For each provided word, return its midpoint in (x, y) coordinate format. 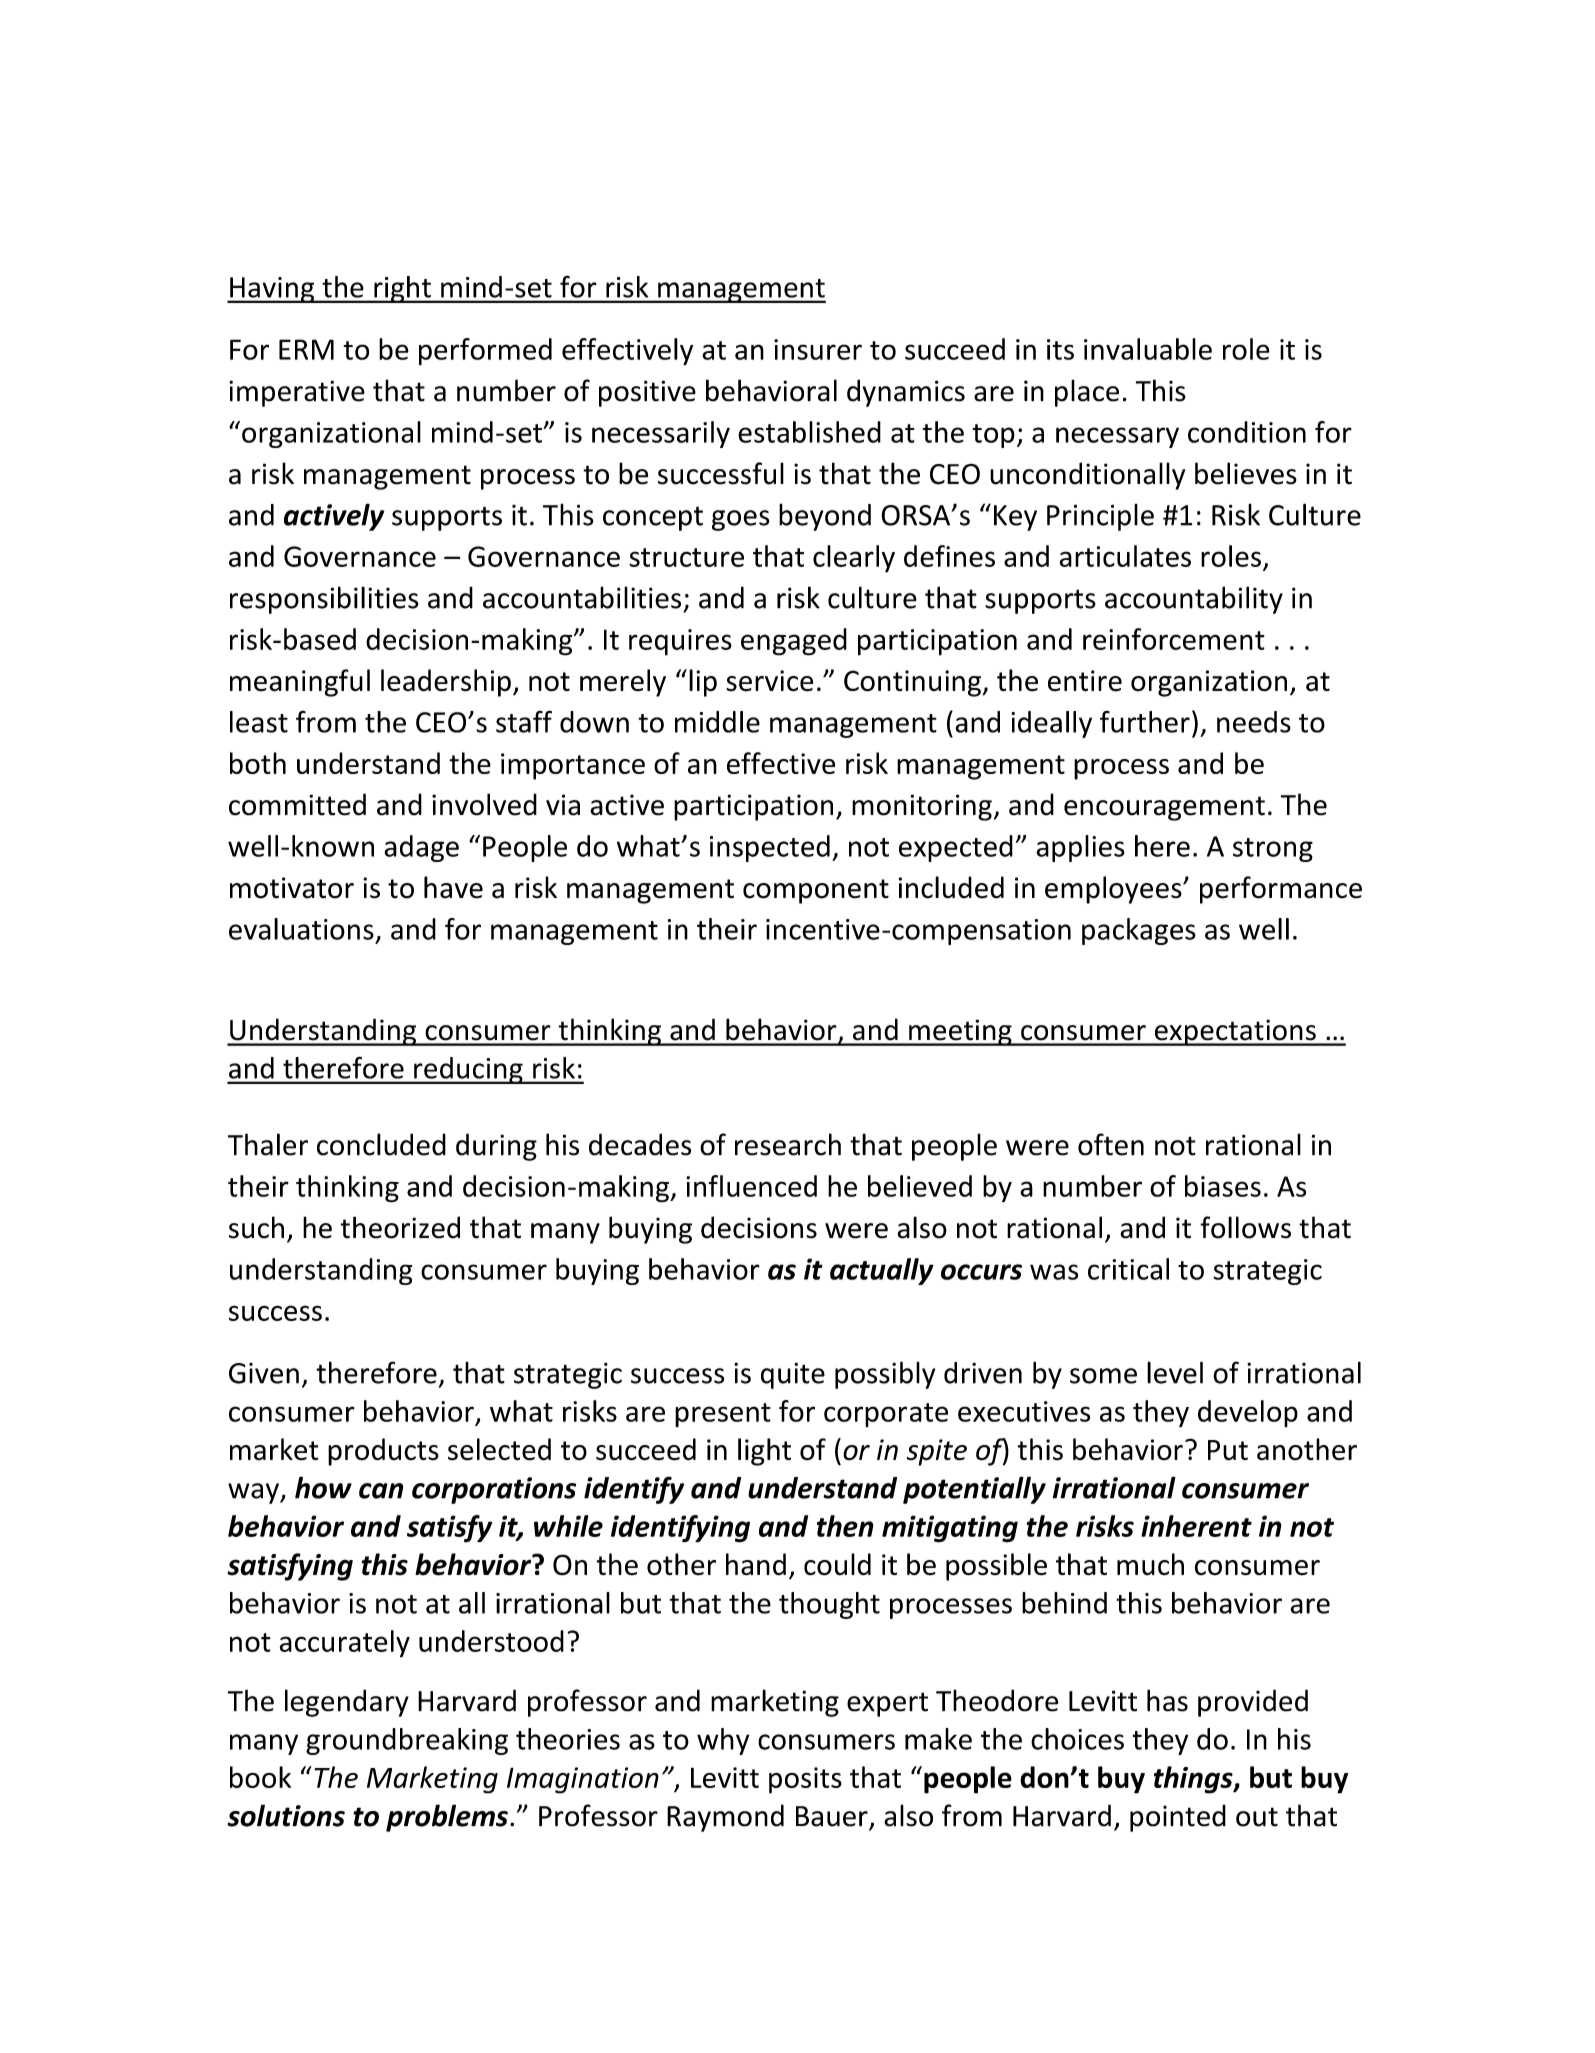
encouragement (1164, 808)
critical (1128, 1269)
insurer (818, 349)
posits (805, 1780)
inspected (770, 848)
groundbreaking (407, 1741)
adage (421, 848)
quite (793, 1375)
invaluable (1148, 349)
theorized (400, 1227)
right (402, 289)
